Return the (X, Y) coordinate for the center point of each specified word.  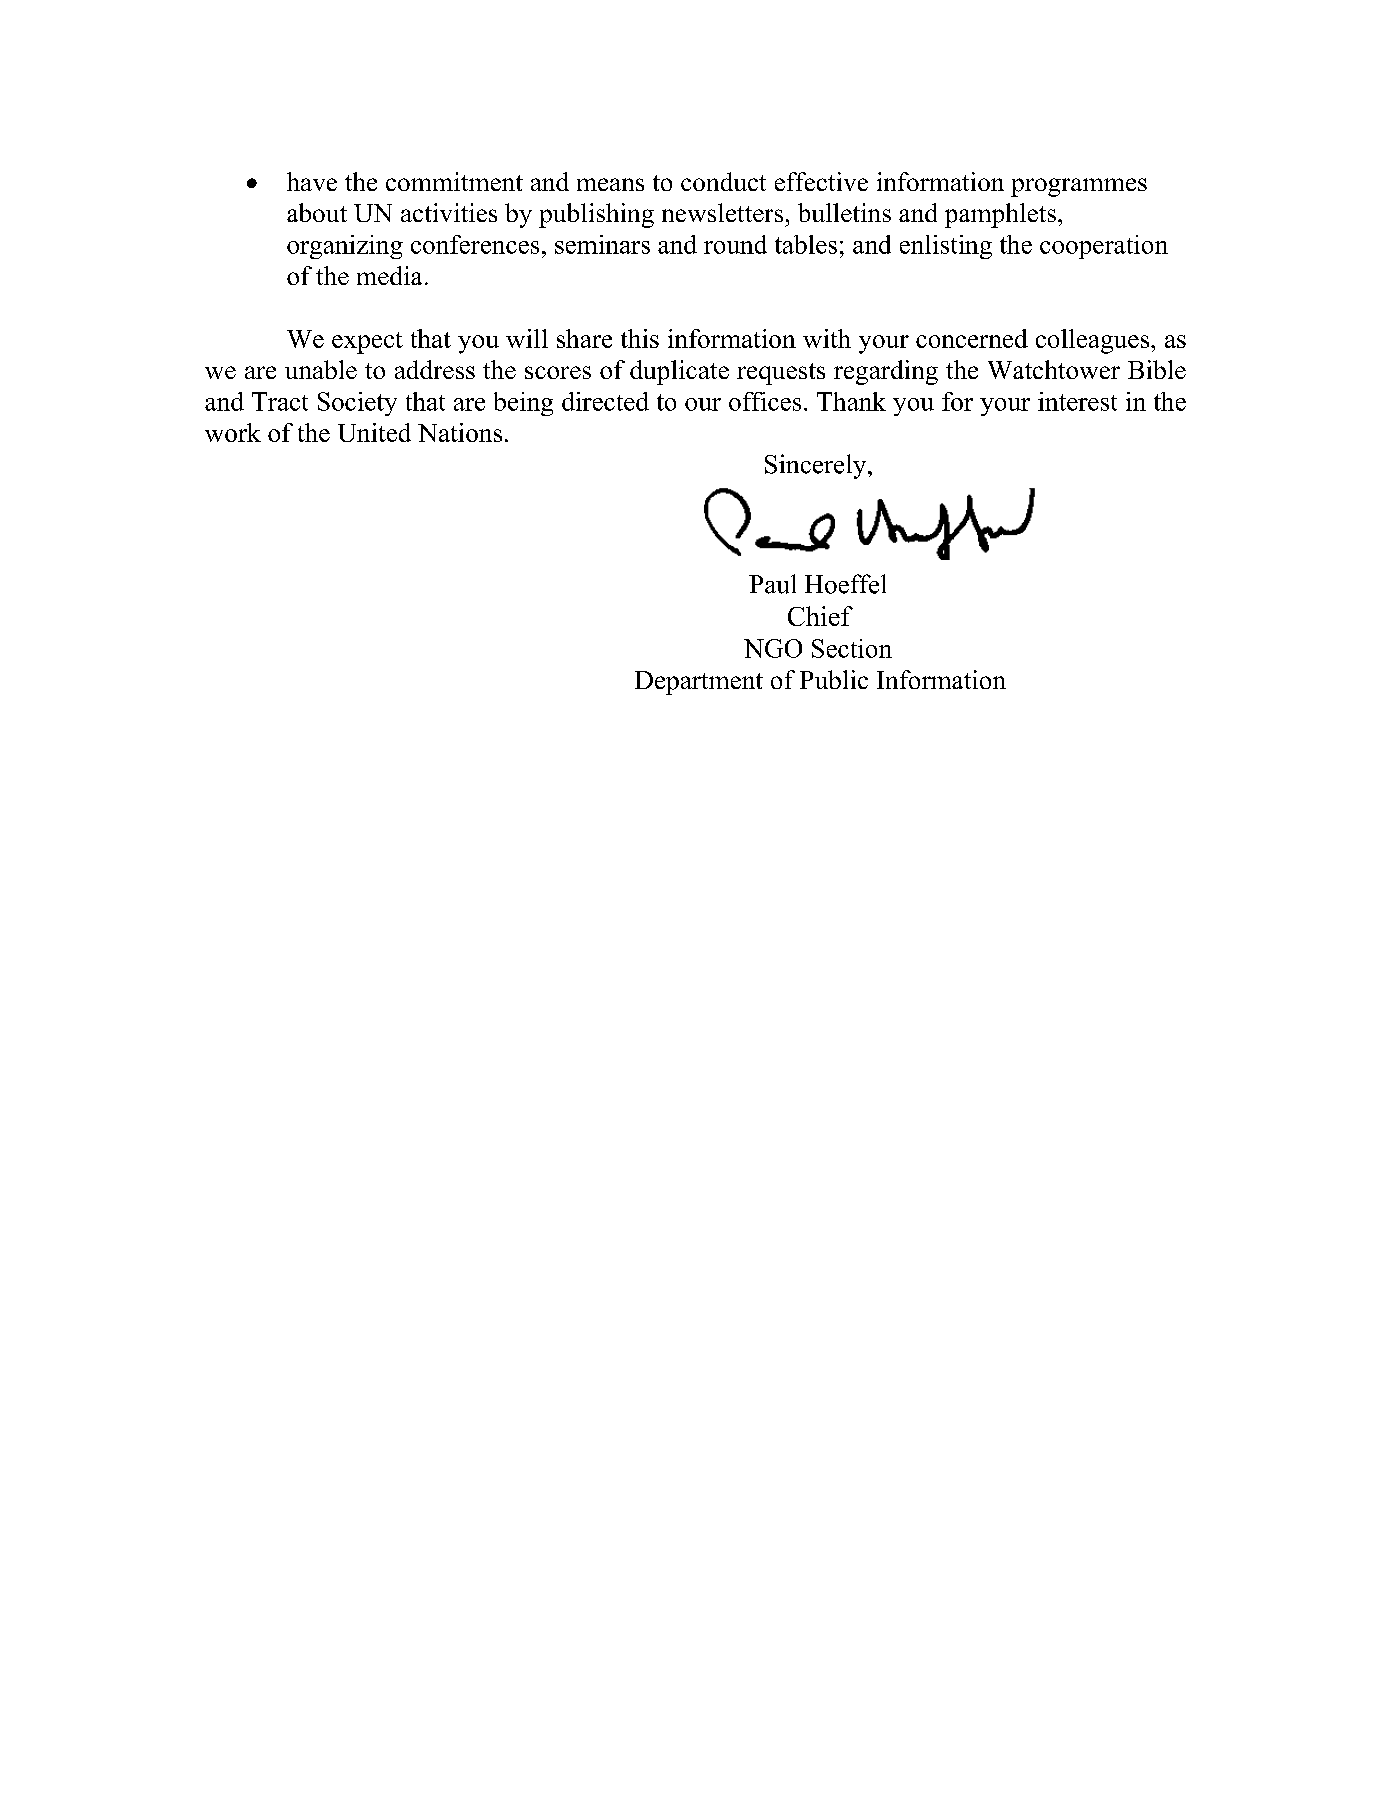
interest (1077, 401)
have (312, 181)
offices (765, 401)
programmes (1079, 187)
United (374, 432)
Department (699, 683)
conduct (723, 181)
